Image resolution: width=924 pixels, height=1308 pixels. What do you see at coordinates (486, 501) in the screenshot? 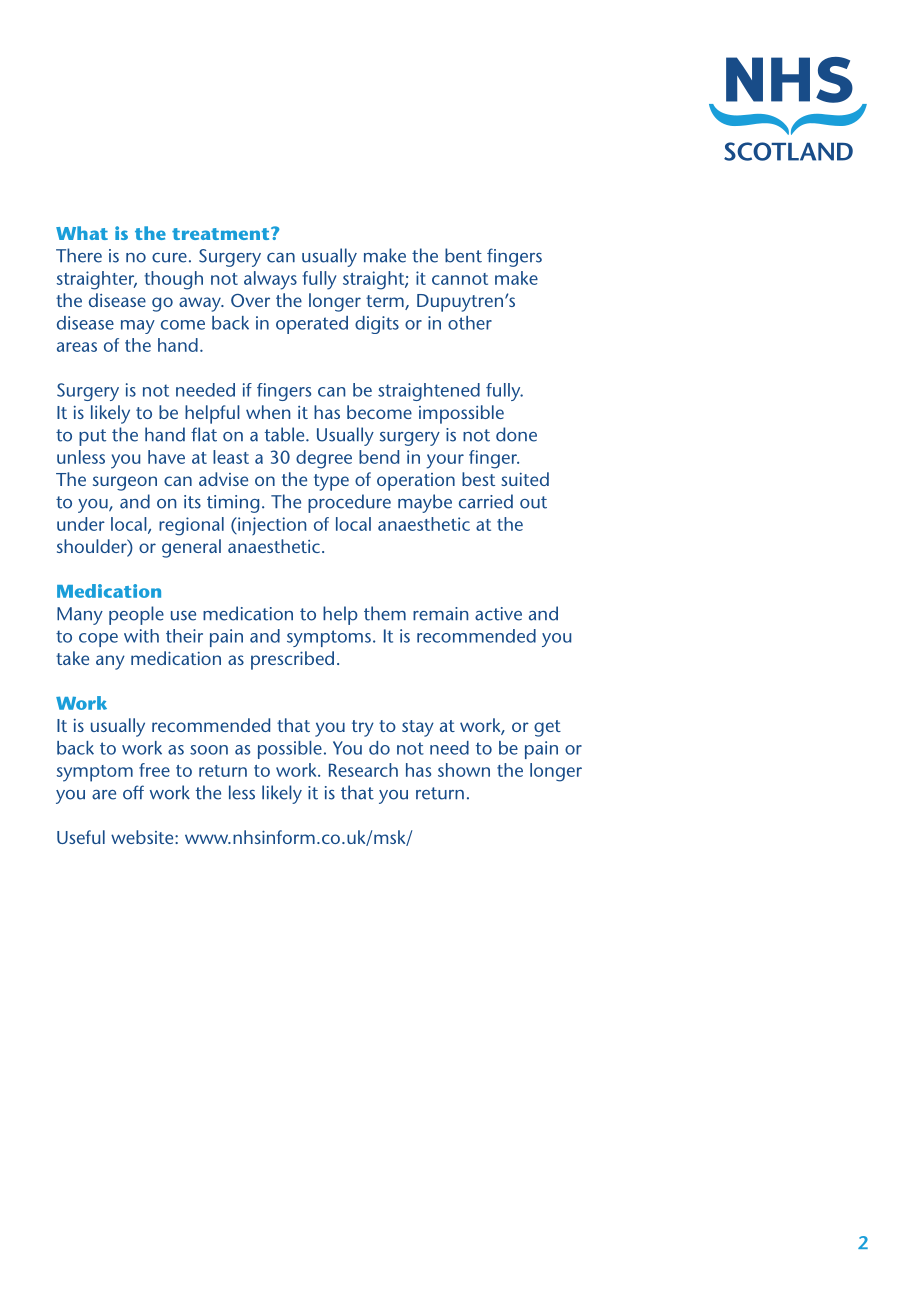
I see `carried` at bounding box center [486, 501].
